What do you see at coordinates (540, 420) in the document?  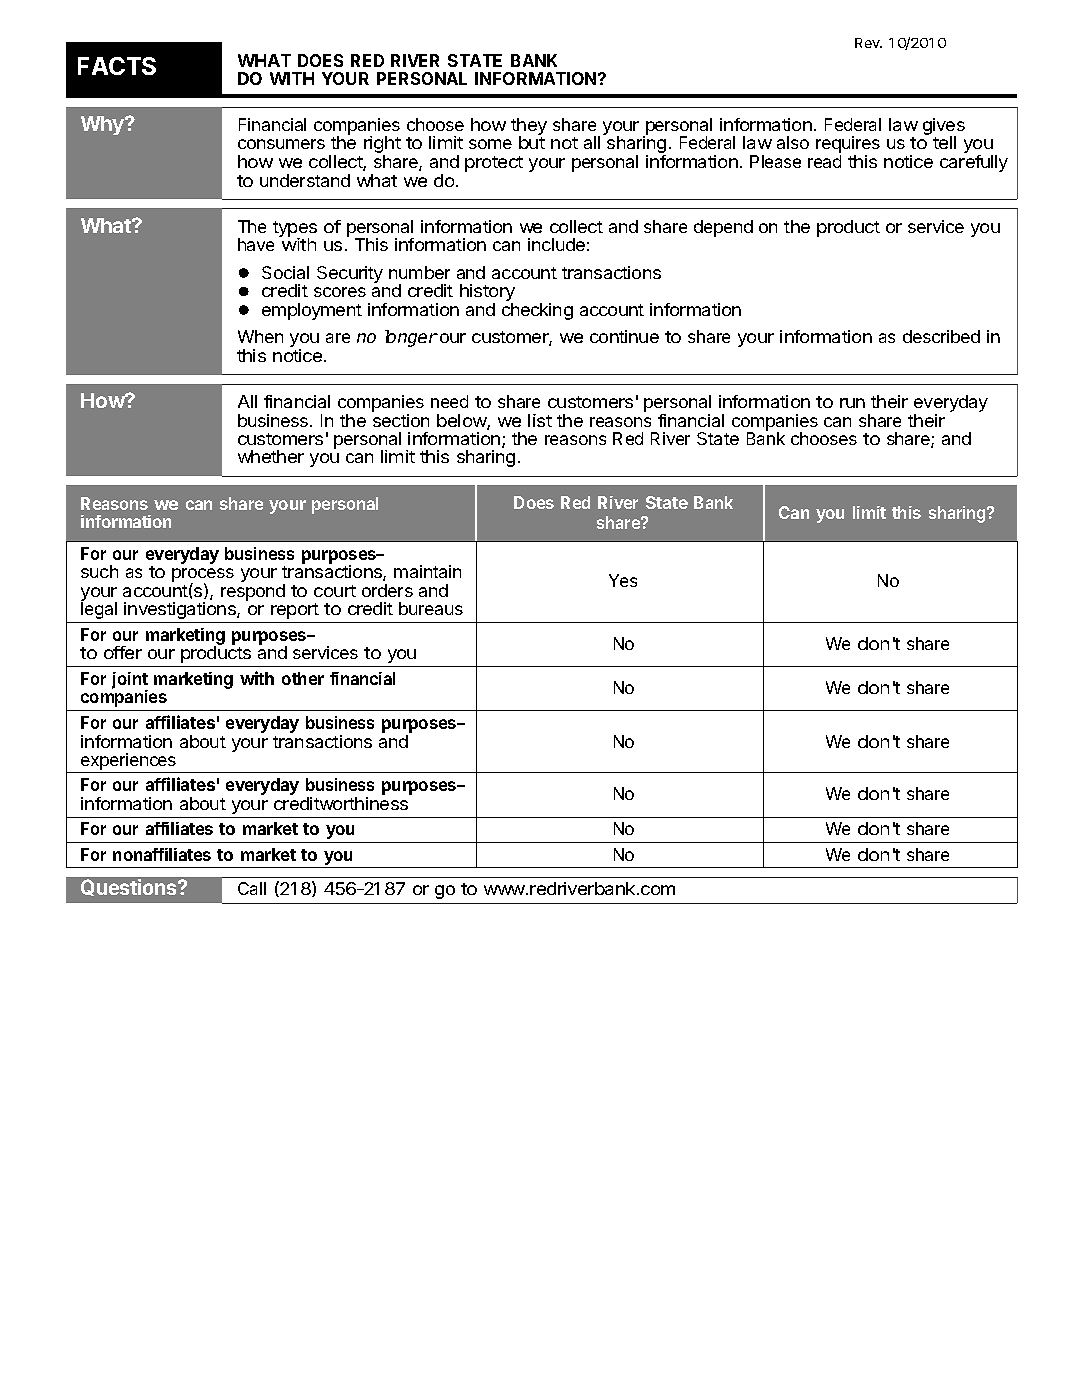 I see `list` at bounding box center [540, 420].
